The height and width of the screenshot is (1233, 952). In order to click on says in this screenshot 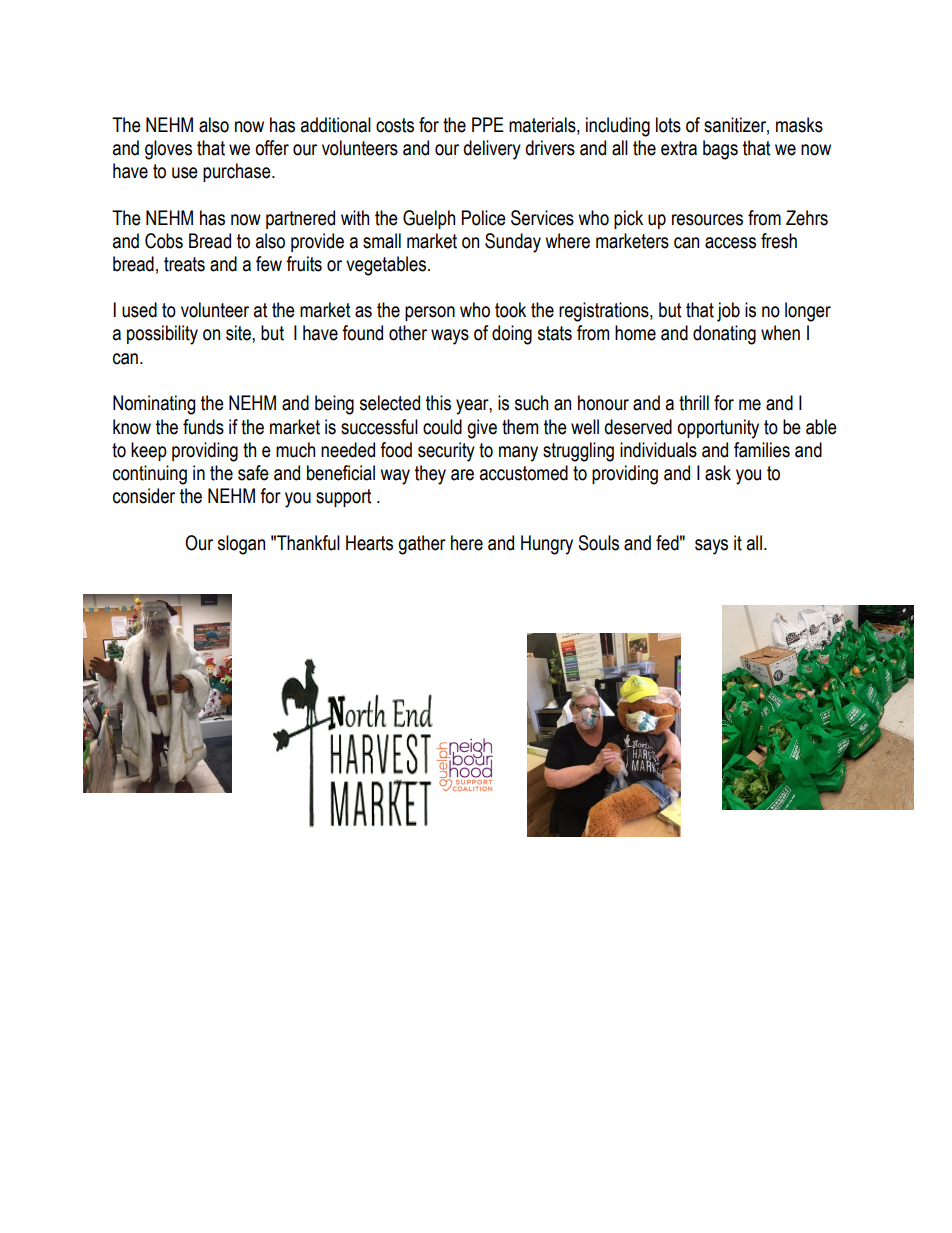, I will do `click(711, 547)`.
